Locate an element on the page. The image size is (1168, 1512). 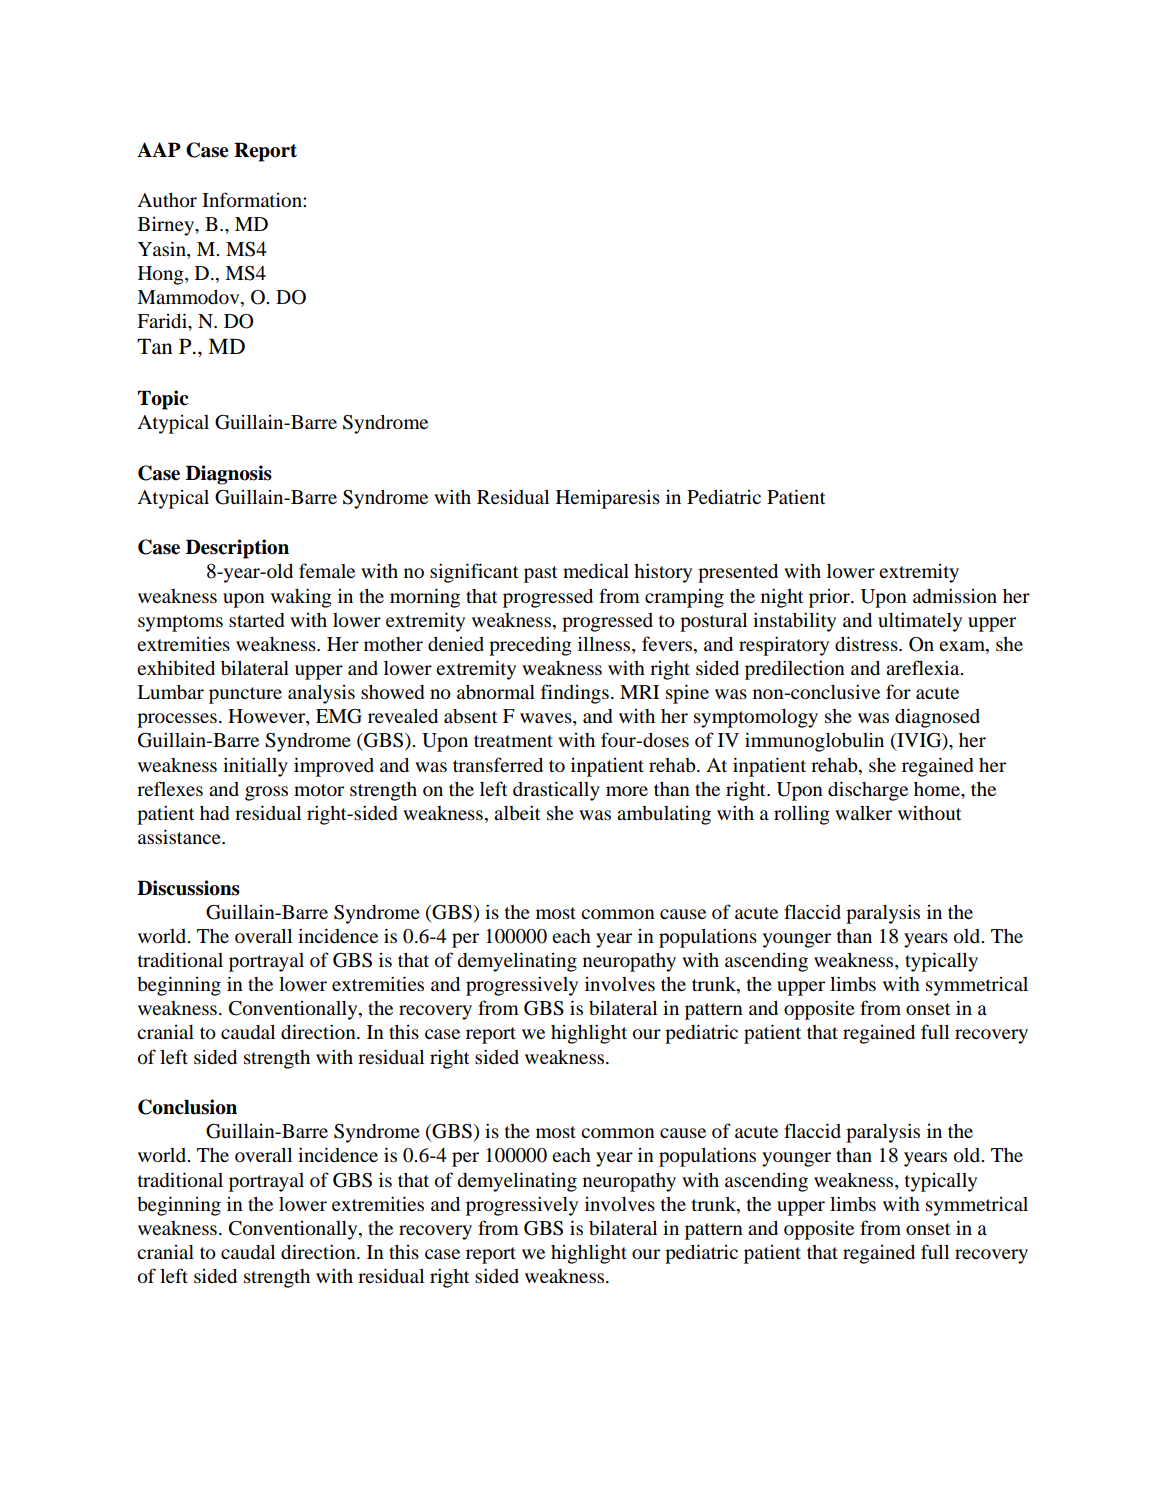
AAP is located at coordinates (159, 149).
